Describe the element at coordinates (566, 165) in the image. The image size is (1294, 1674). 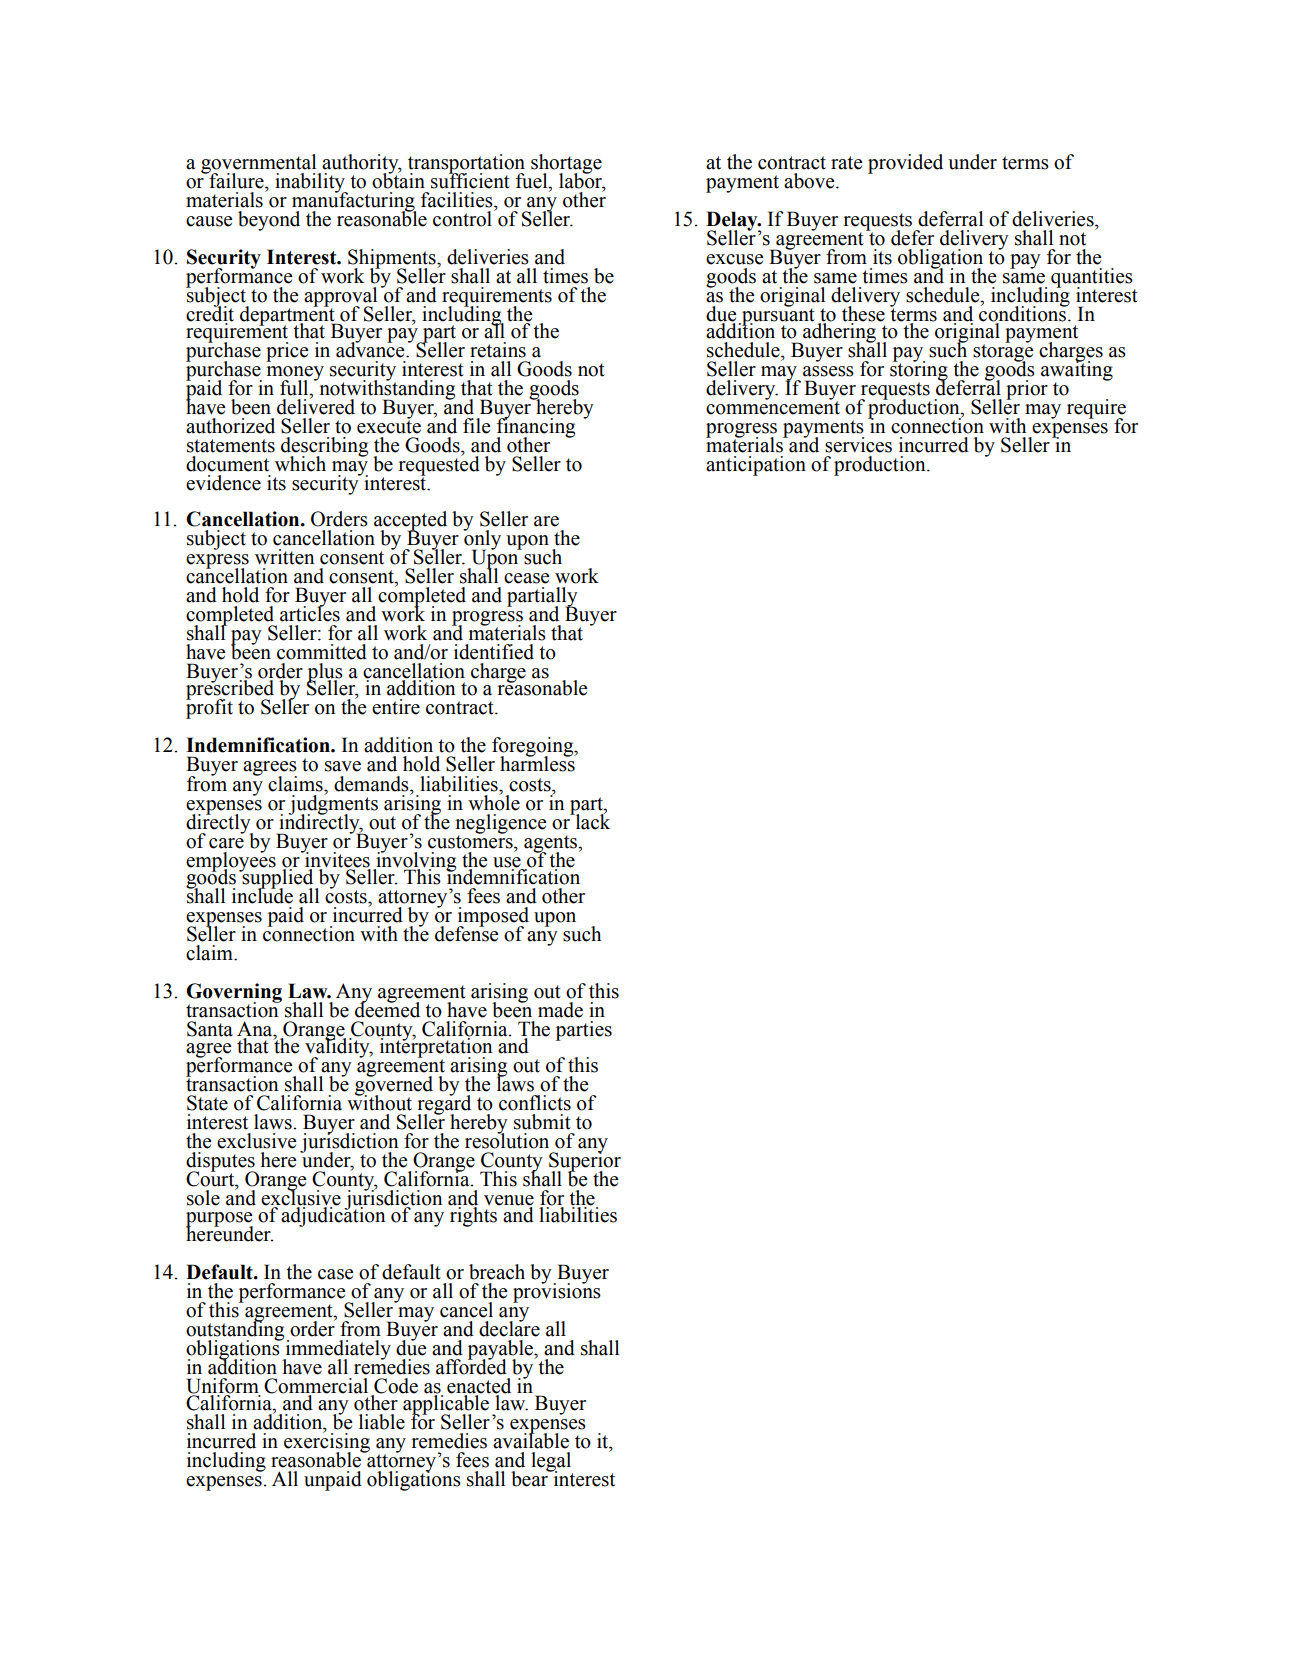
I see `shortage` at that location.
